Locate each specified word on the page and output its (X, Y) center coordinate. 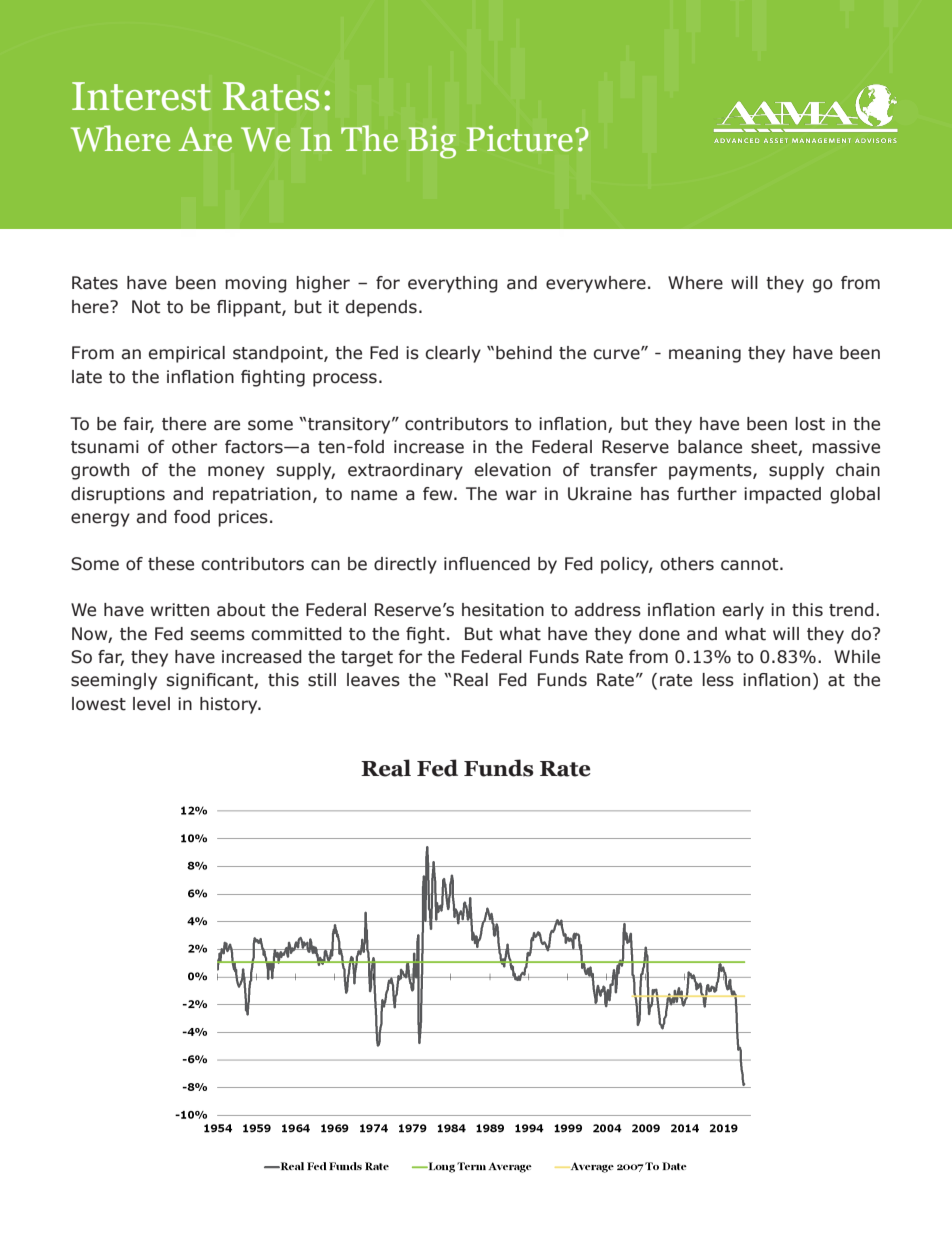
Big (432, 142)
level (151, 704)
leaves (373, 680)
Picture (520, 138)
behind (524, 353)
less (718, 680)
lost (810, 424)
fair (139, 424)
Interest (141, 96)
